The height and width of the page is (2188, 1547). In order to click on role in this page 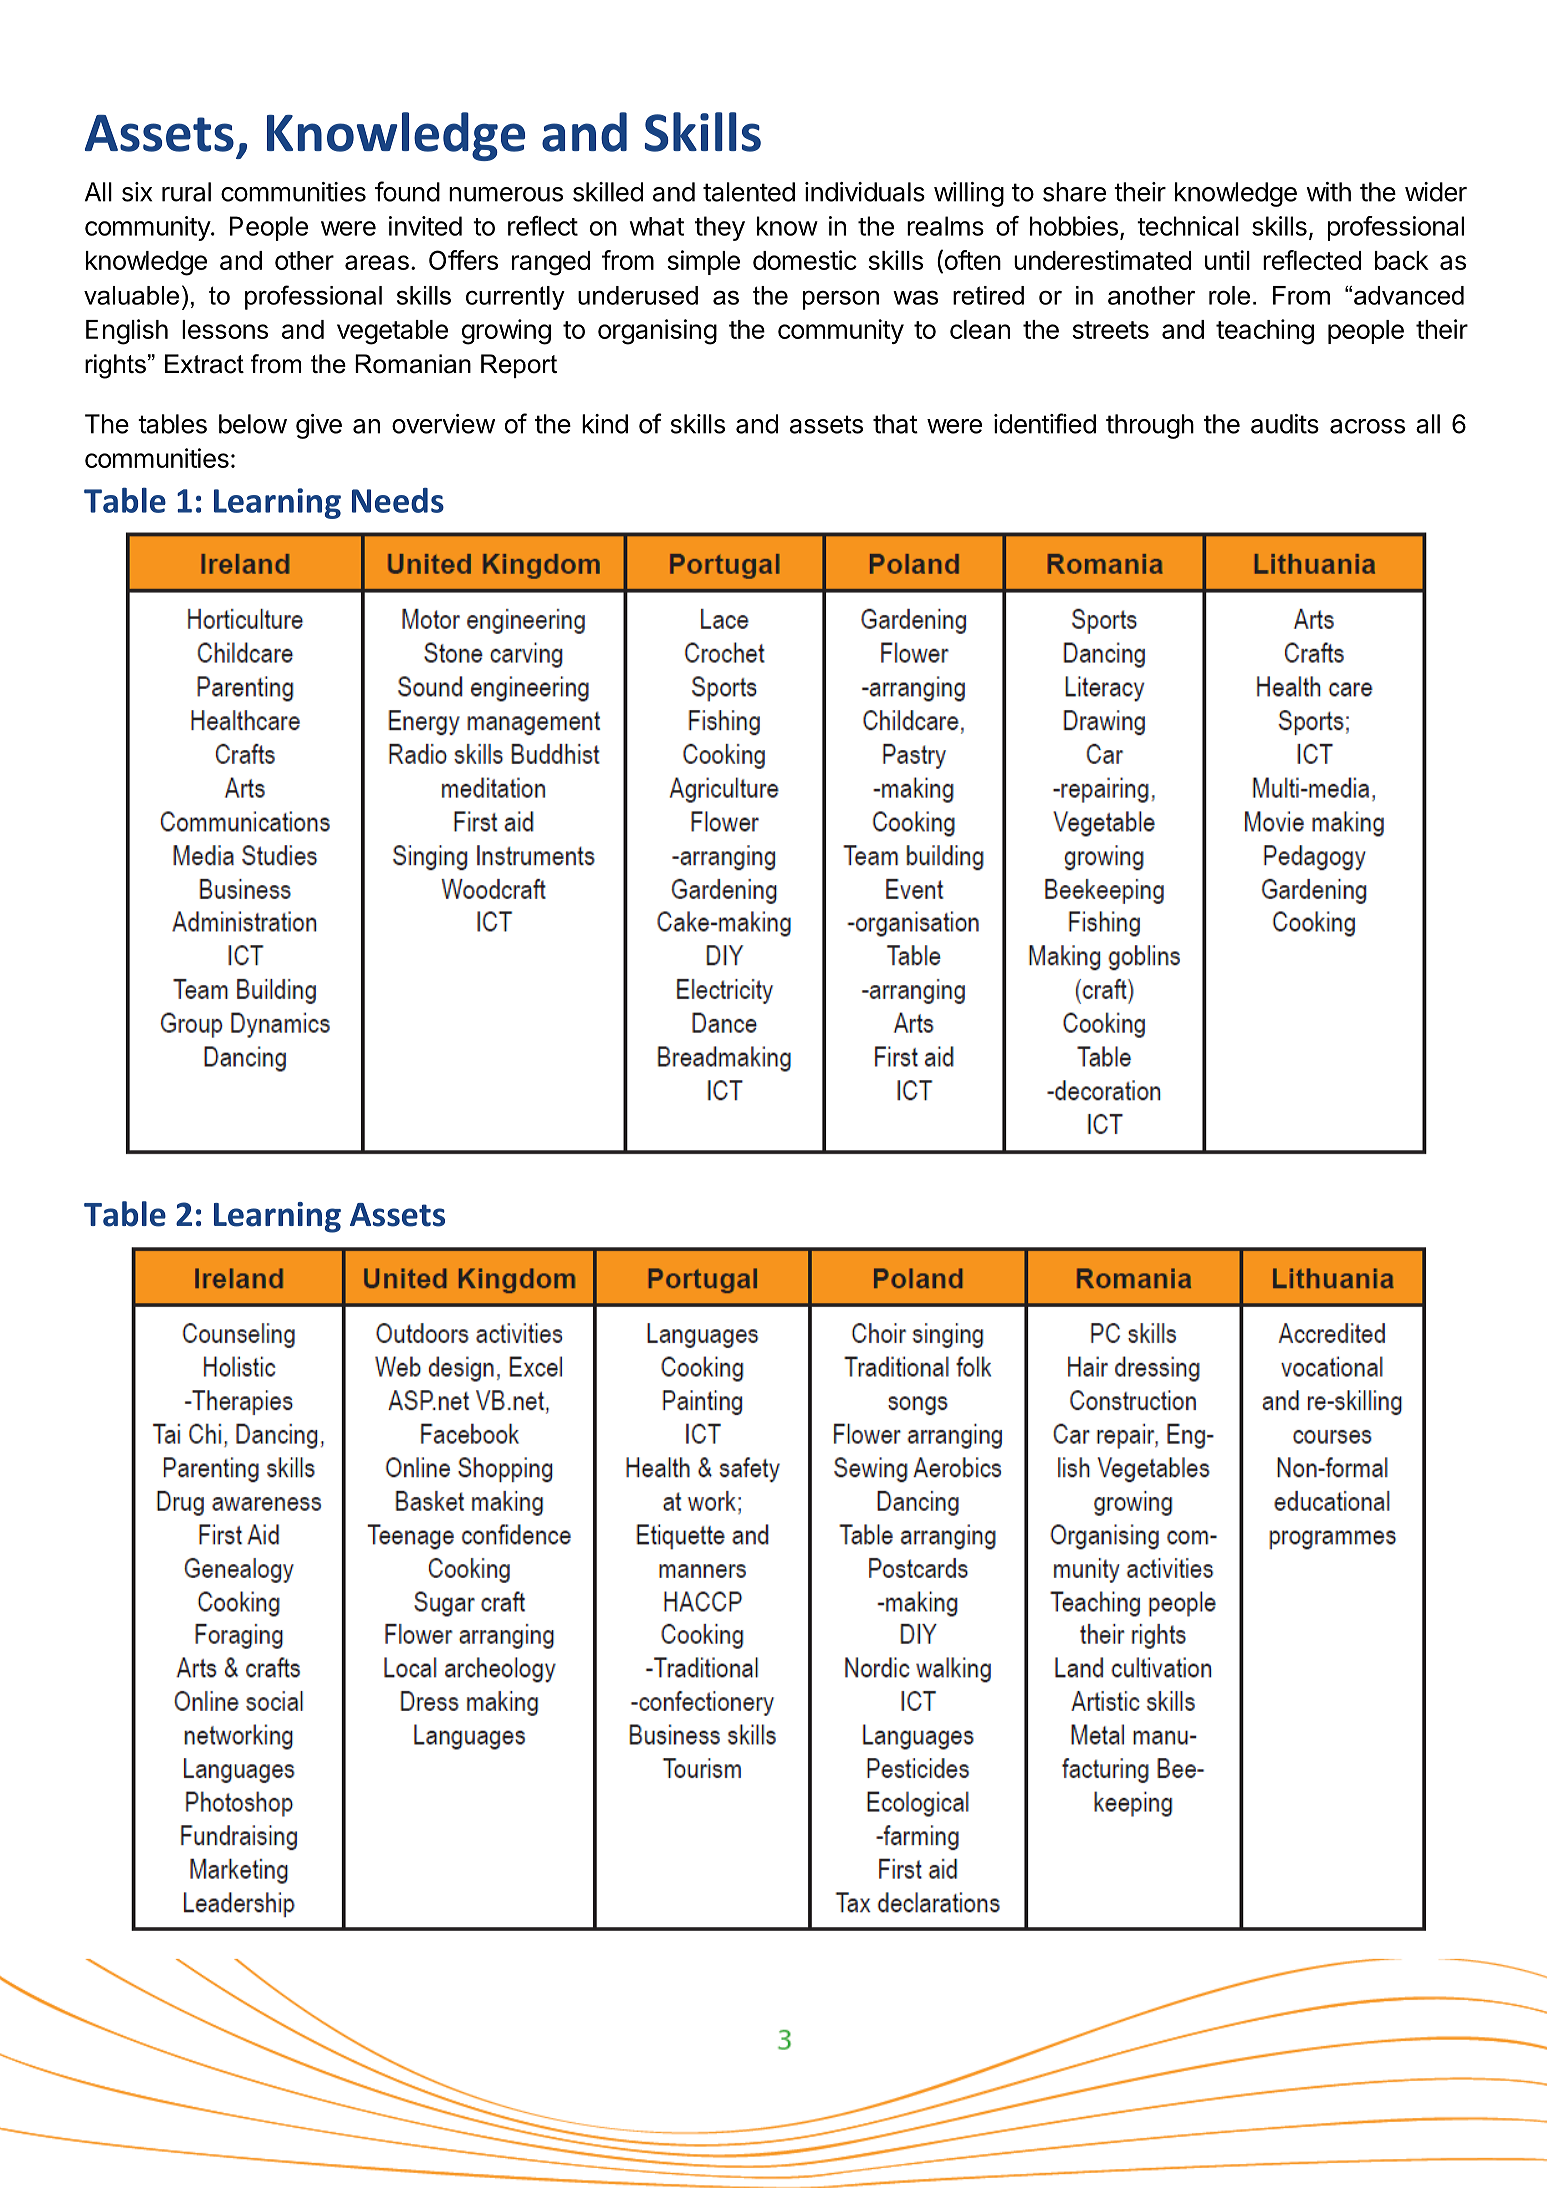, I will do `click(1229, 295)`.
